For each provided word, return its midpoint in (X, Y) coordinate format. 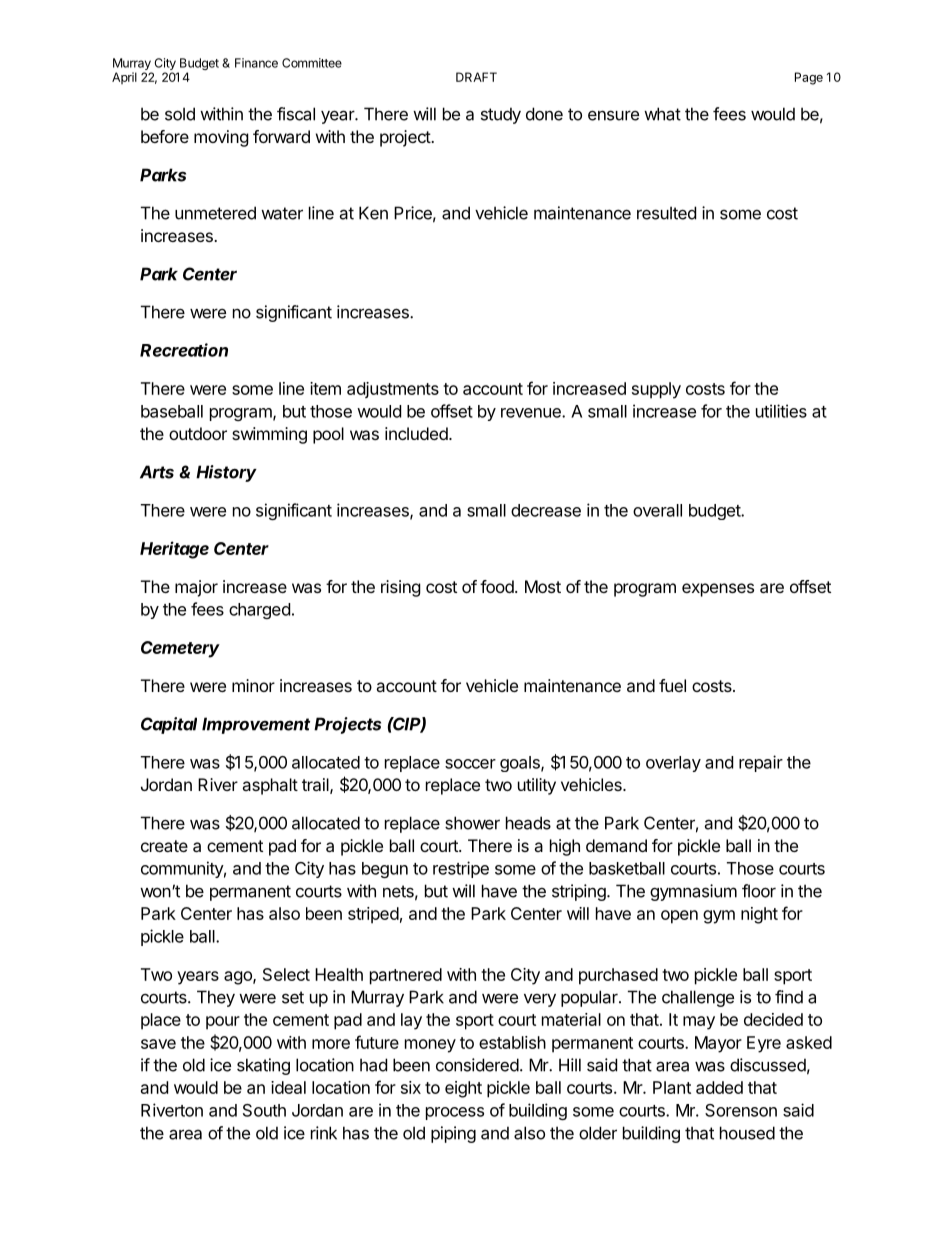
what (662, 114)
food (498, 586)
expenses (718, 590)
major (196, 588)
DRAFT (476, 77)
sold (180, 114)
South (264, 1110)
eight (463, 1089)
